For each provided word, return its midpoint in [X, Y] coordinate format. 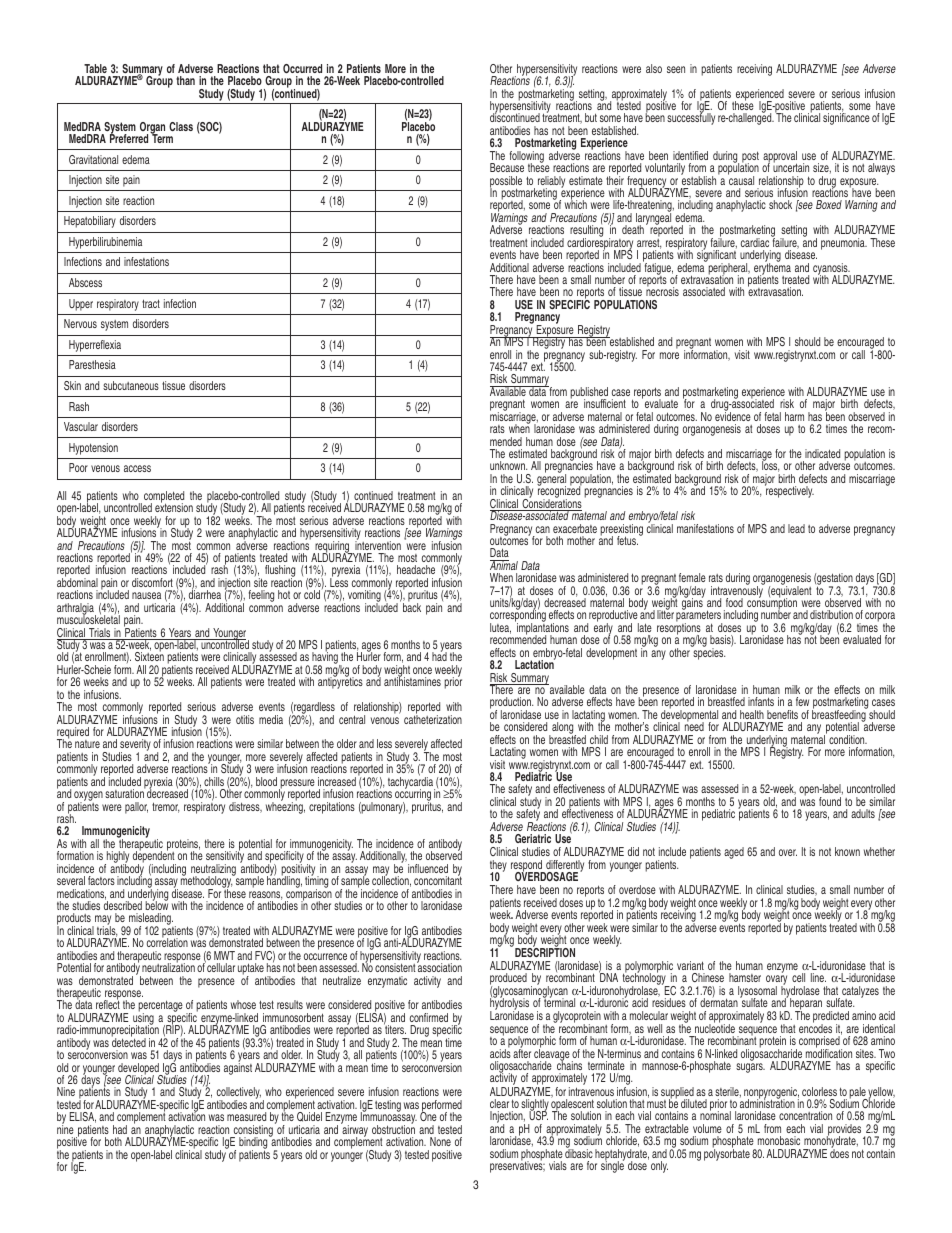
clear [499, 1103]
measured [246, 1116]
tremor [165, 807]
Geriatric [533, 838]
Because [507, 167]
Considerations [551, 504]
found [830, 801]
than [185, 80]
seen [676, 69]
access [137, 468]
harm [794, 416]
